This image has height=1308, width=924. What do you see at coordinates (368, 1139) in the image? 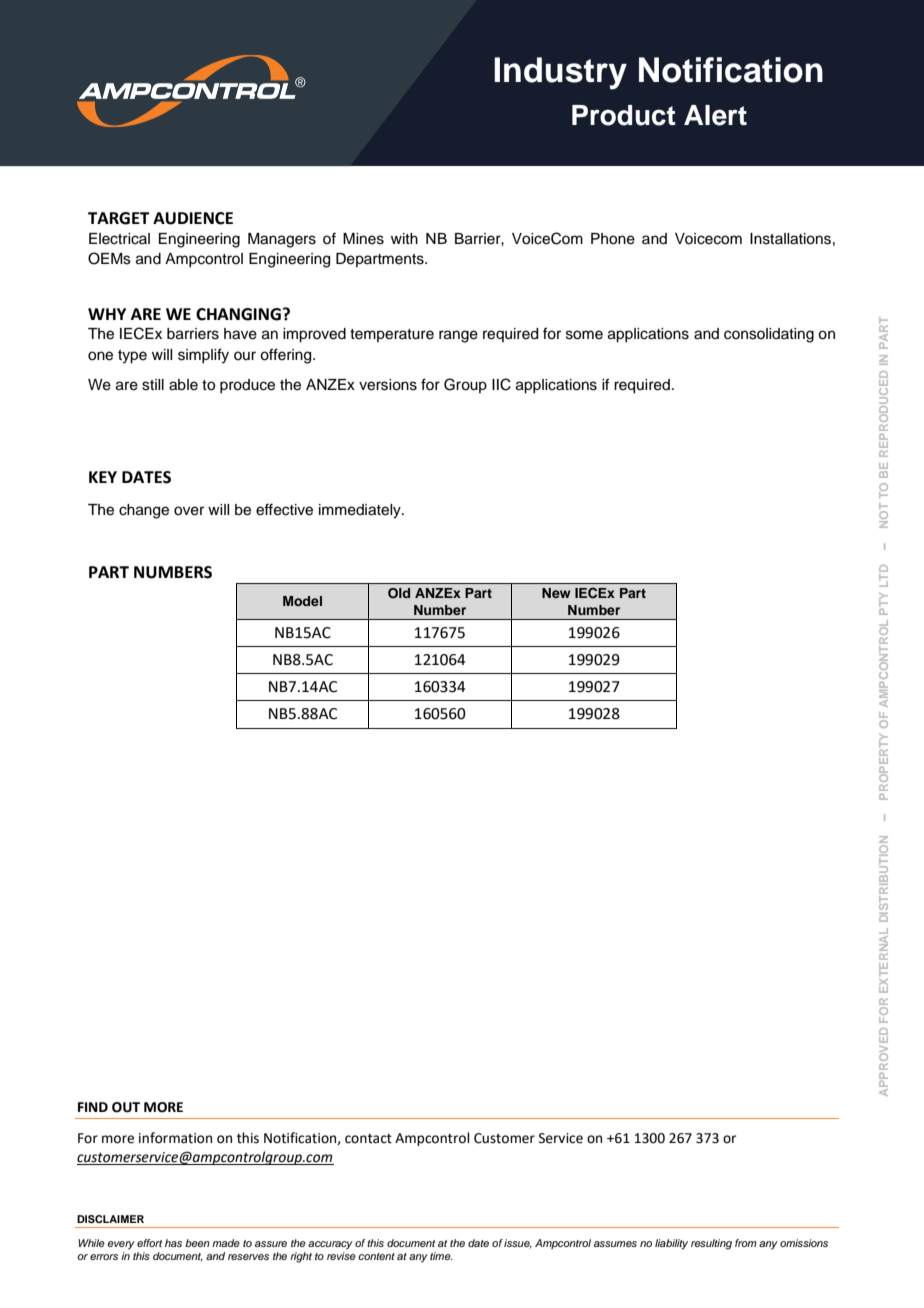
I see `contact` at bounding box center [368, 1139].
